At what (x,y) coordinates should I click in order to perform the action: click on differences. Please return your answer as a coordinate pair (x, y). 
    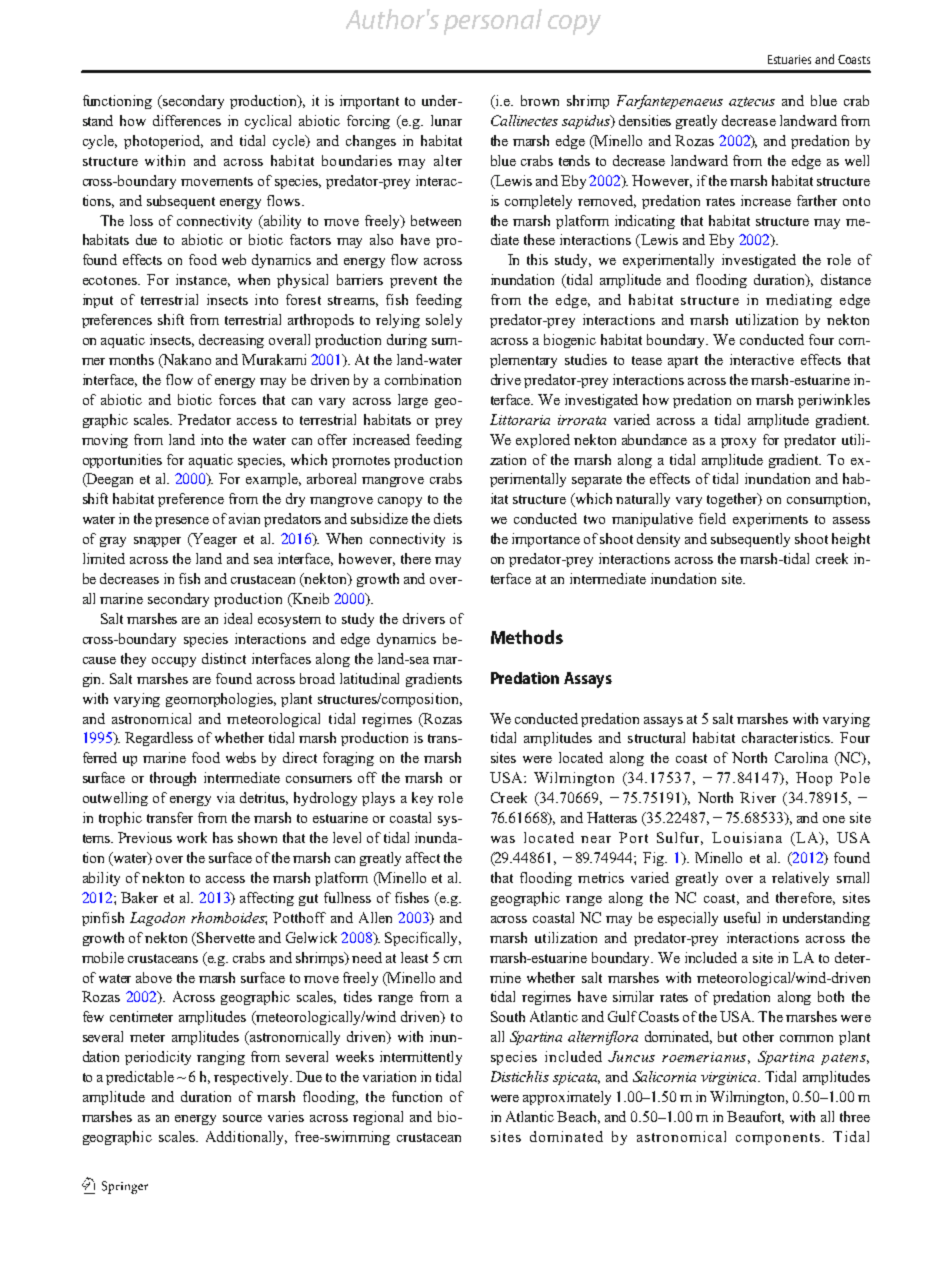
    Looking at the image, I should click on (187, 120).
